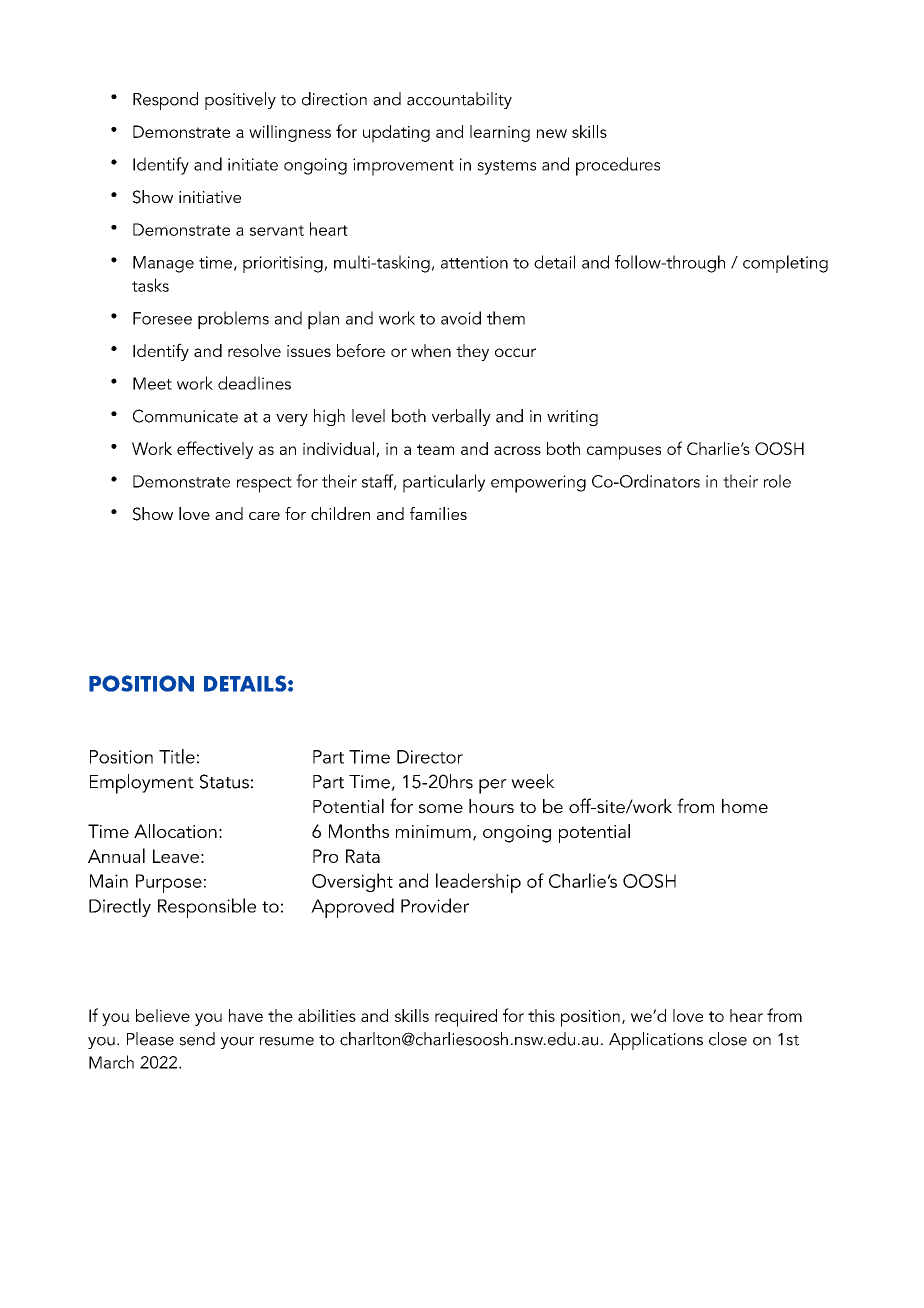 This page has height=1308, width=924. What do you see at coordinates (175, 831) in the page?
I see `Allocation` at bounding box center [175, 831].
